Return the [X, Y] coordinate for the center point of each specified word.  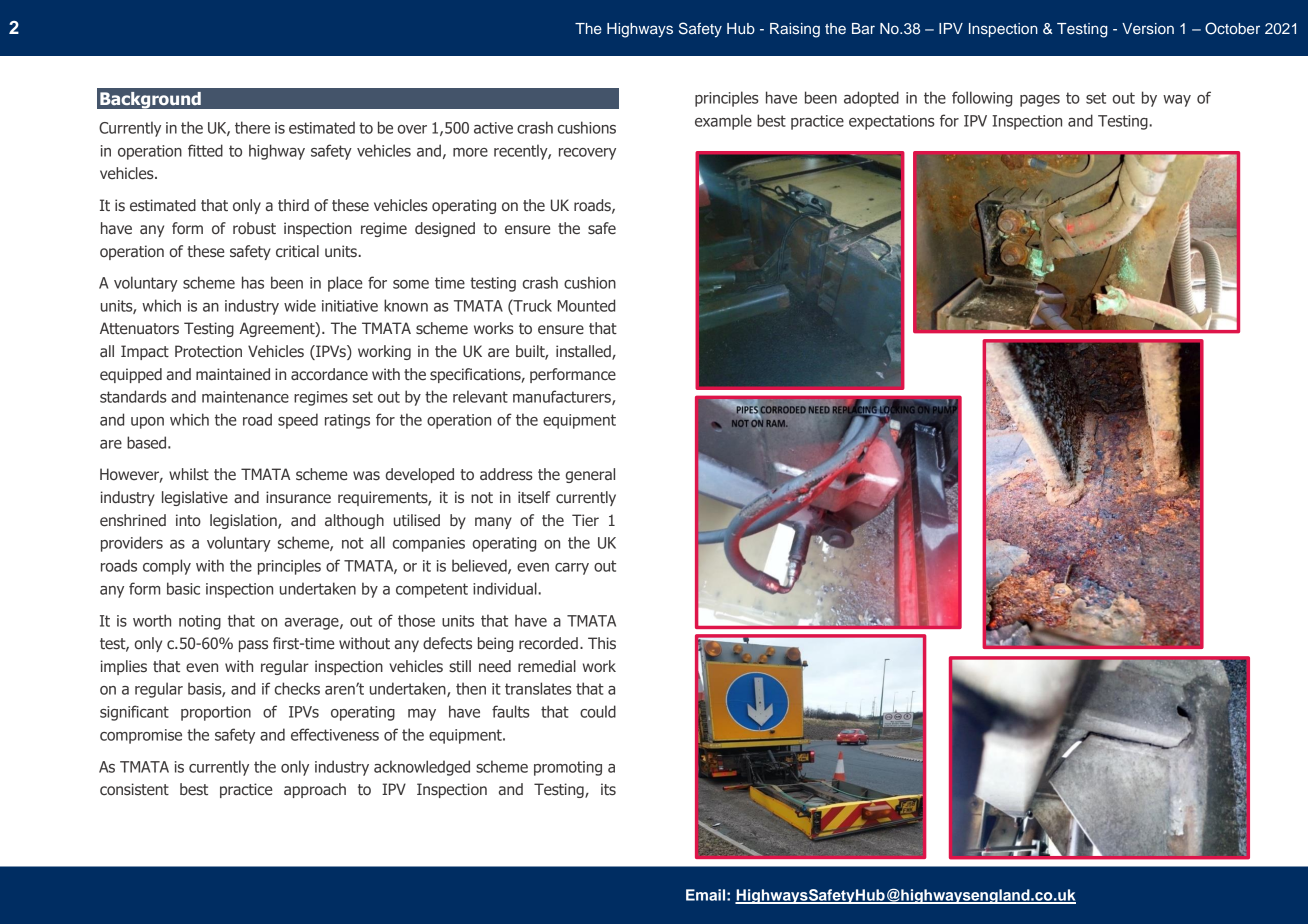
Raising [795, 30]
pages [1040, 101]
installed [584, 352]
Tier [585, 520]
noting [200, 622]
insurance [298, 497]
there [252, 127]
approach [315, 790]
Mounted [586, 305]
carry [572, 569]
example [723, 122]
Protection [208, 351]
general [590, 475]
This [602, 643]
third [293, 205]
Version [1148, 28]
